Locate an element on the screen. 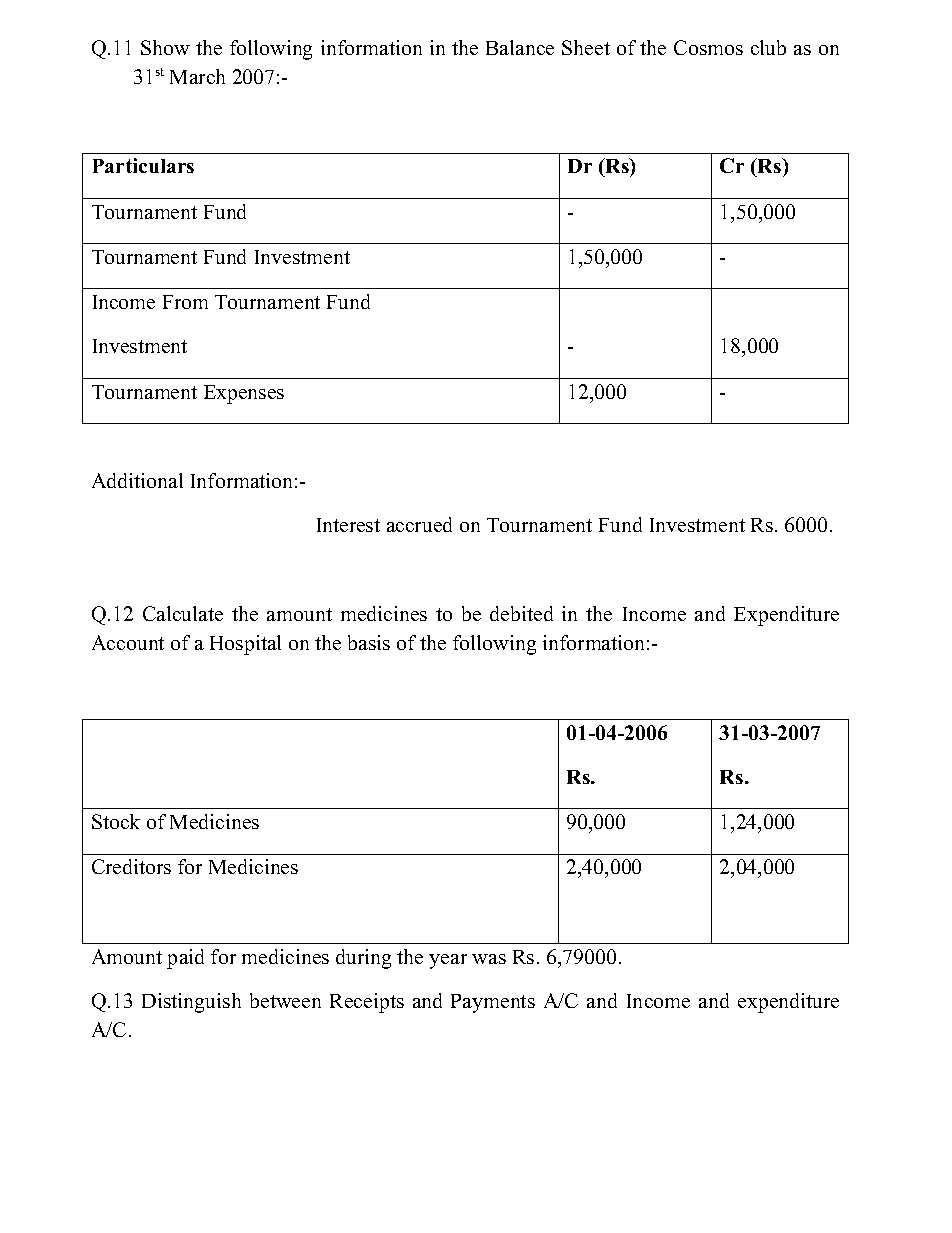 This screenshot has height=1233, width=952. debited is located at coordinates (521, 613).
